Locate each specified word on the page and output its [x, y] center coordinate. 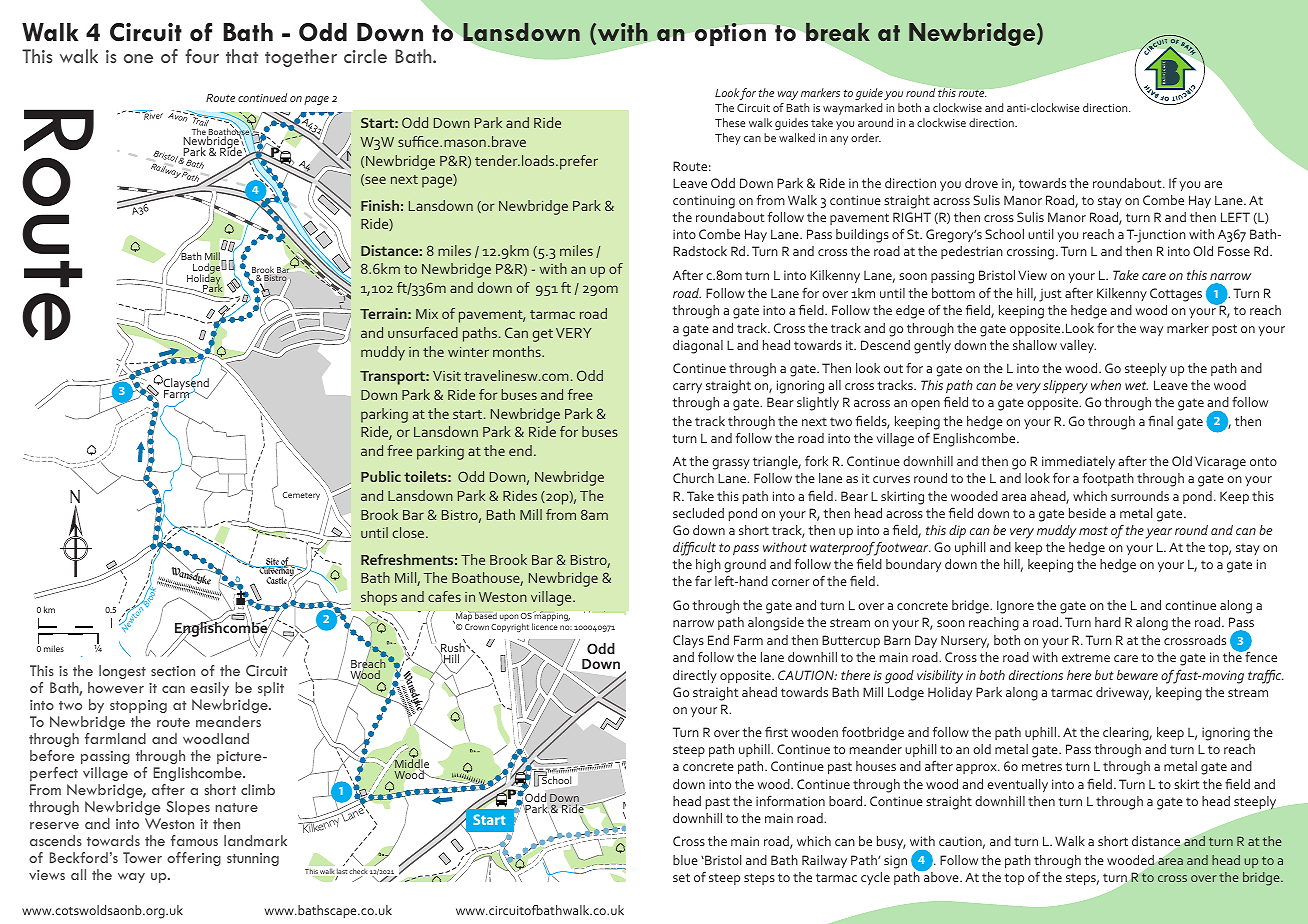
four [202, 56]
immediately [1078, 464]
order [866, 137]
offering [194, 859]
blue [685, 860]
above [941, 876]
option [730, 34]
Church [693, 478]
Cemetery [301, 496]
